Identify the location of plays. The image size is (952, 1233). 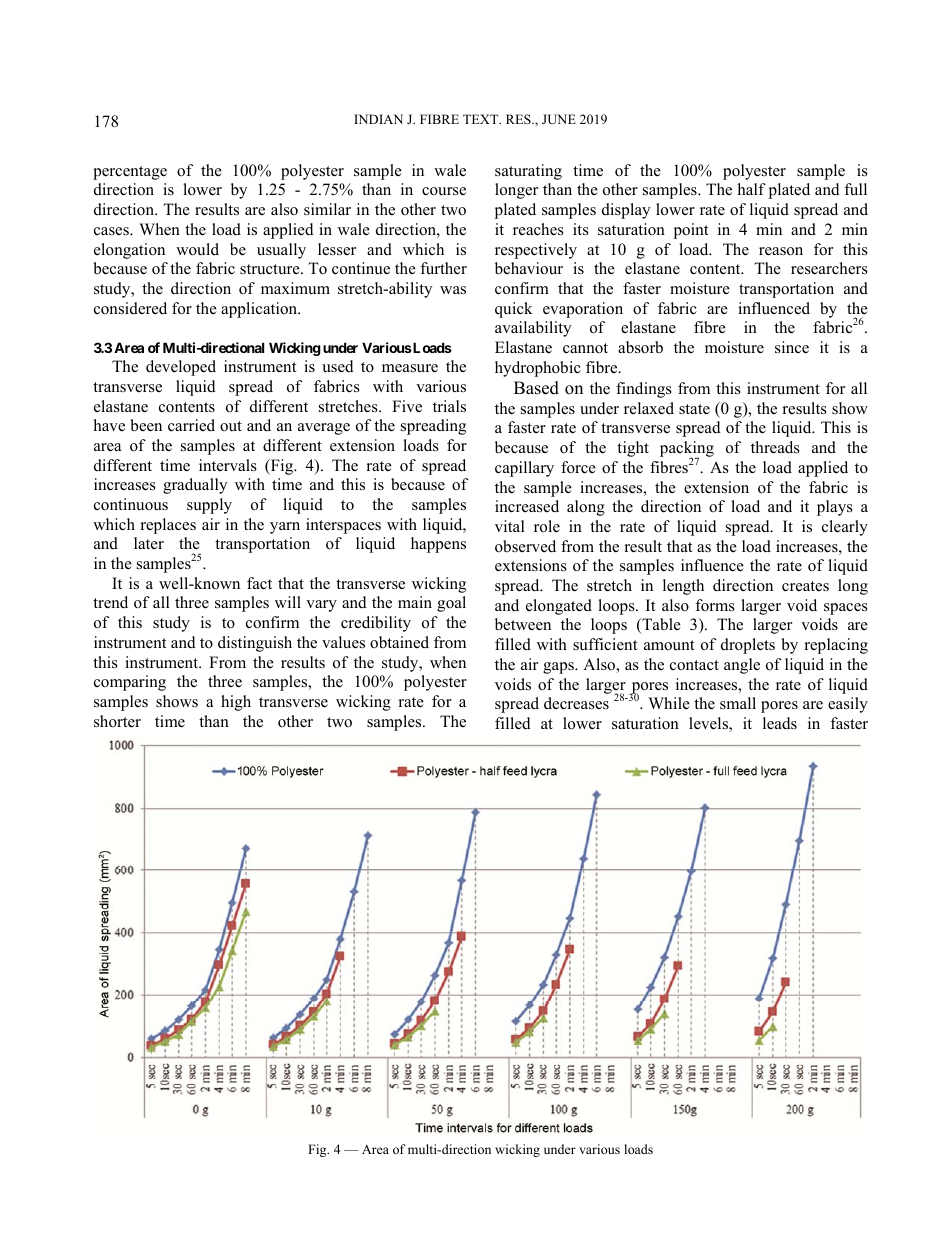
(835, 508).
